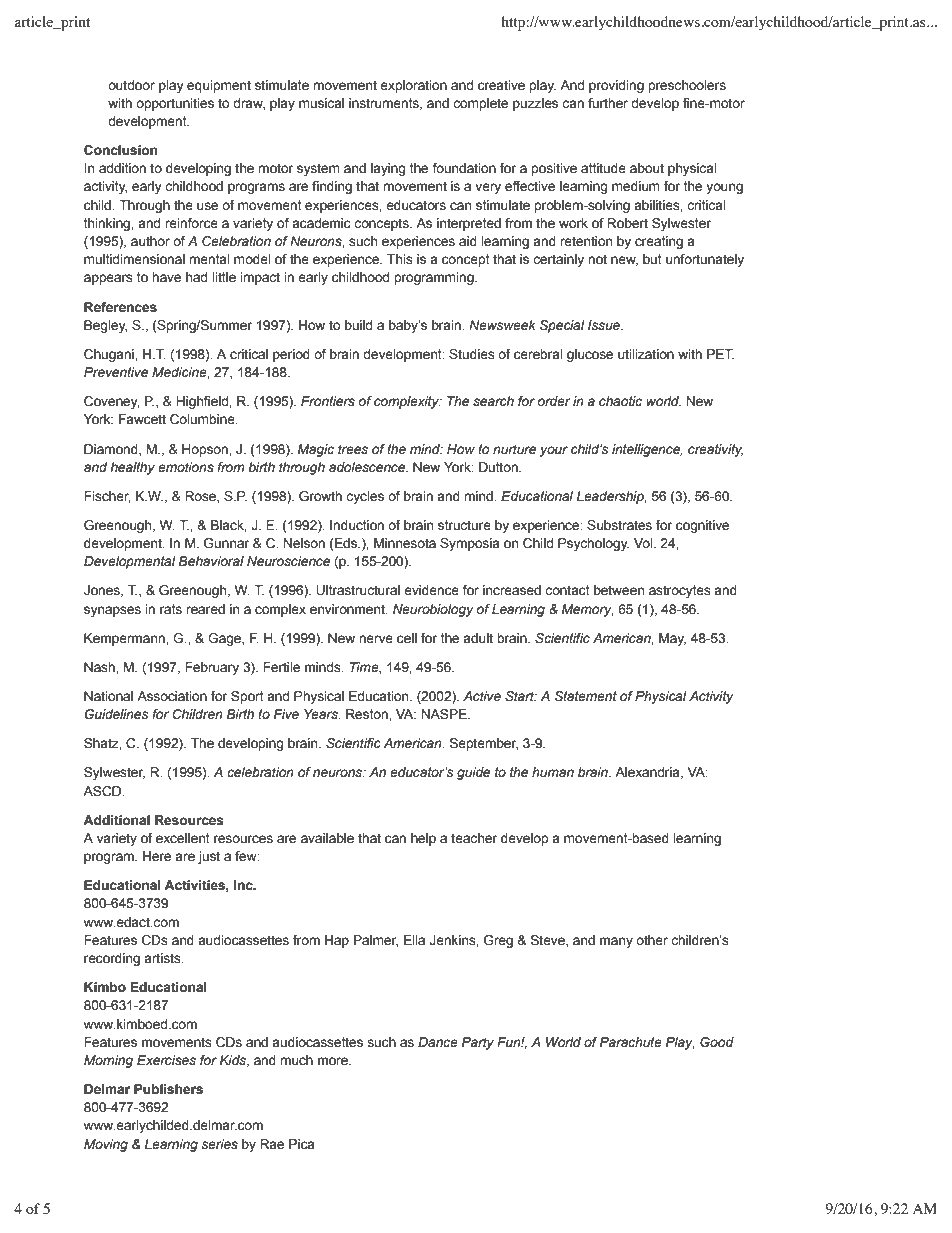 This image has height=1233, width=952. Describe the element at coordinates (619, 525) in the image. I see `Substrates` at that location.
